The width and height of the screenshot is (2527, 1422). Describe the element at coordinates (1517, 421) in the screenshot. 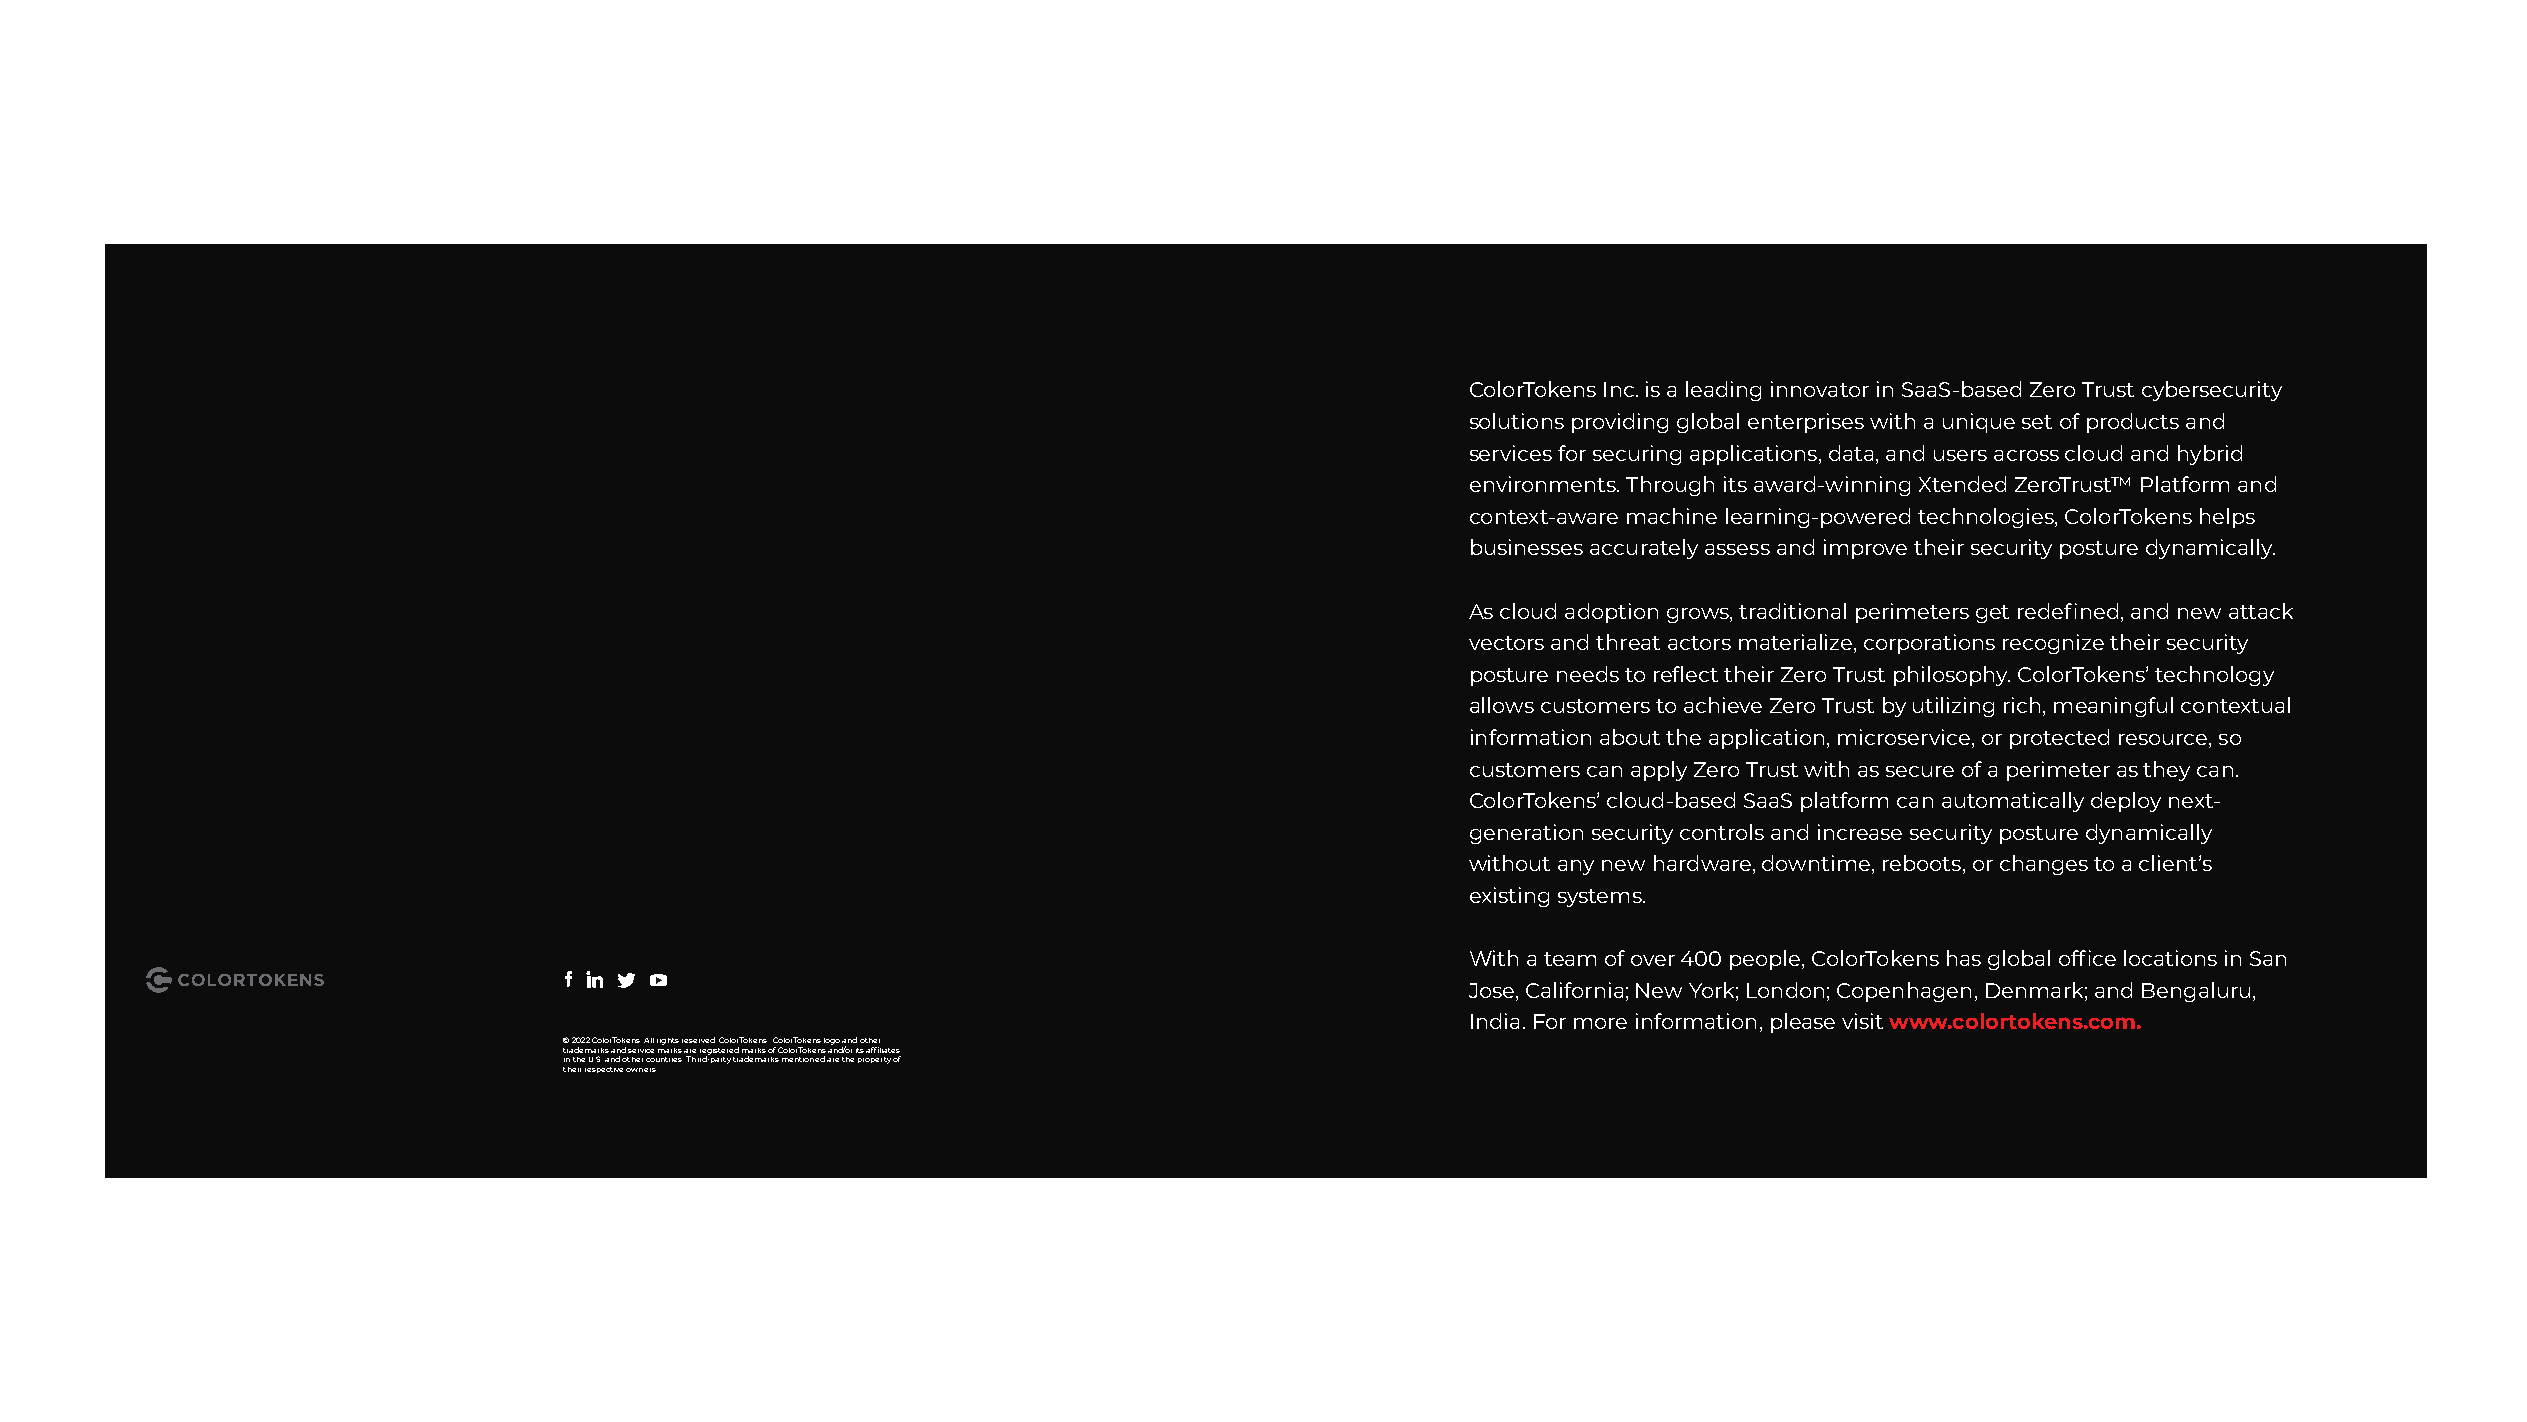

I see `solutions` at that location.
